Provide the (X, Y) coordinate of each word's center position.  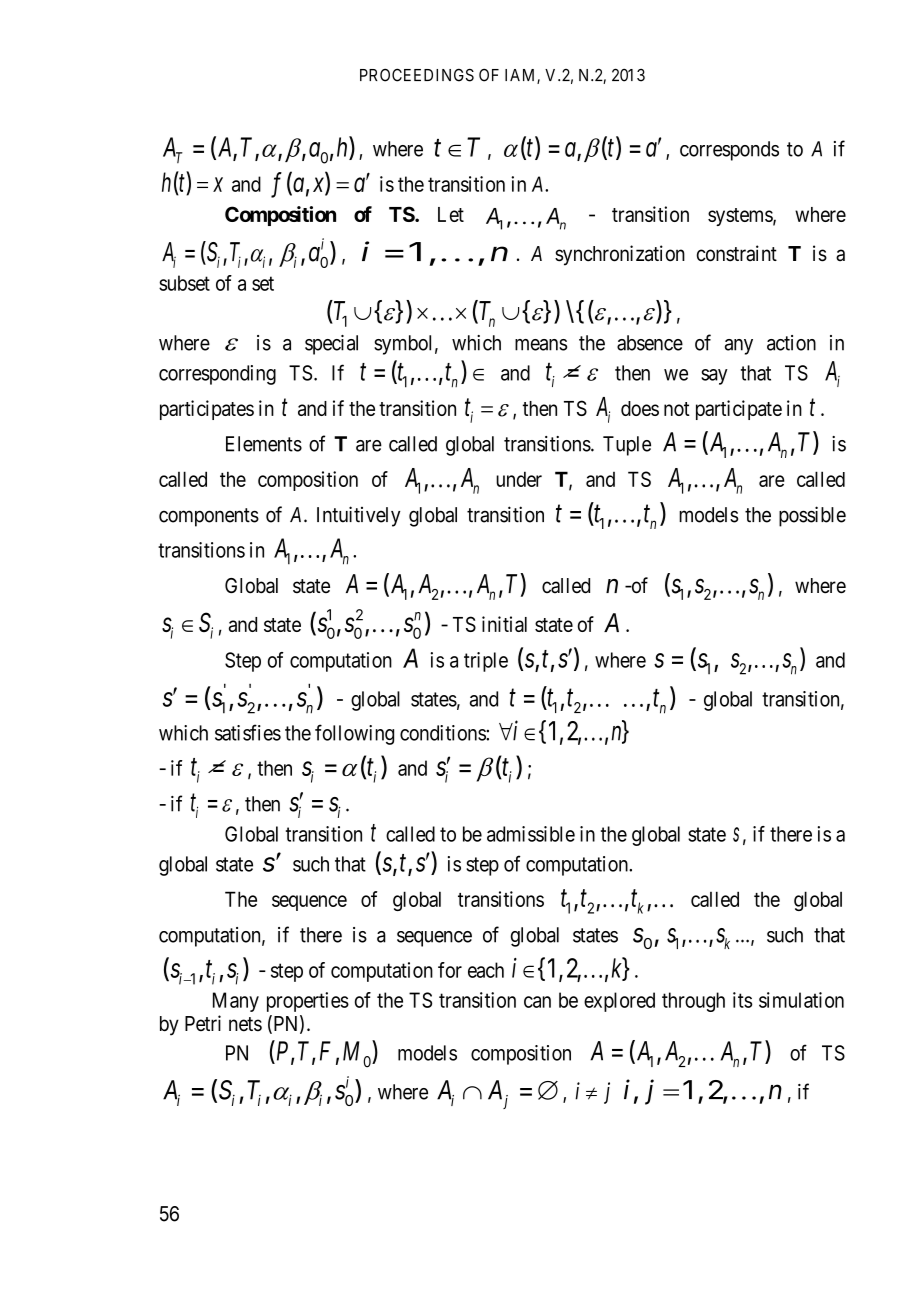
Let (451, 214)
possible (812, 516)
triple (486, 662)
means (541, 345)
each (486, 970)
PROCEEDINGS (417, 75)
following (354, 734)
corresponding (217, 375)
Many (236, 1002)
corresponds (729, 151)
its (743, 1000)
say (714, 377)
